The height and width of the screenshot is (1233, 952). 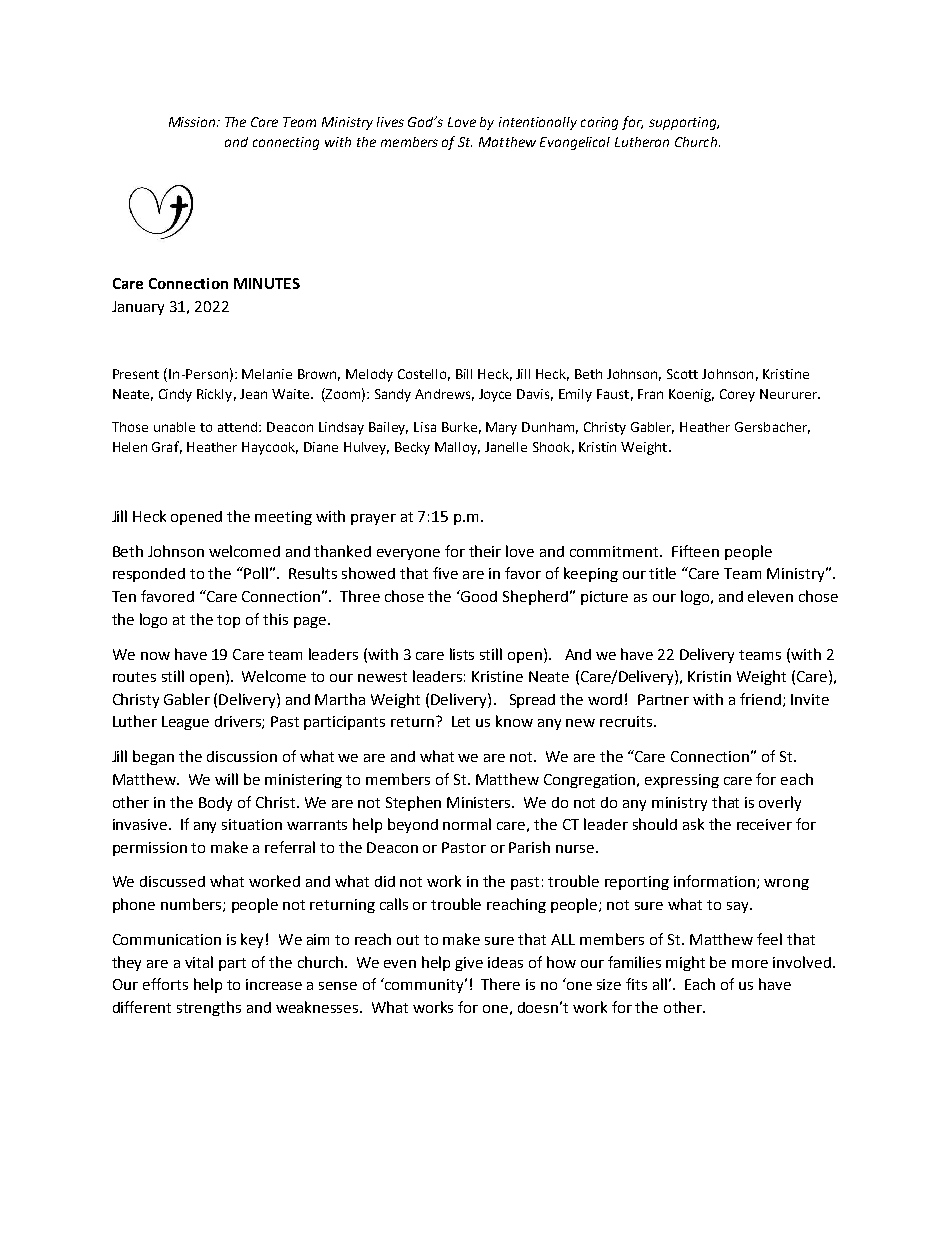 What do you see at coordinates (538, 123) in the screenshot?
I see `intentionally` at bounding box center [538, 123].
